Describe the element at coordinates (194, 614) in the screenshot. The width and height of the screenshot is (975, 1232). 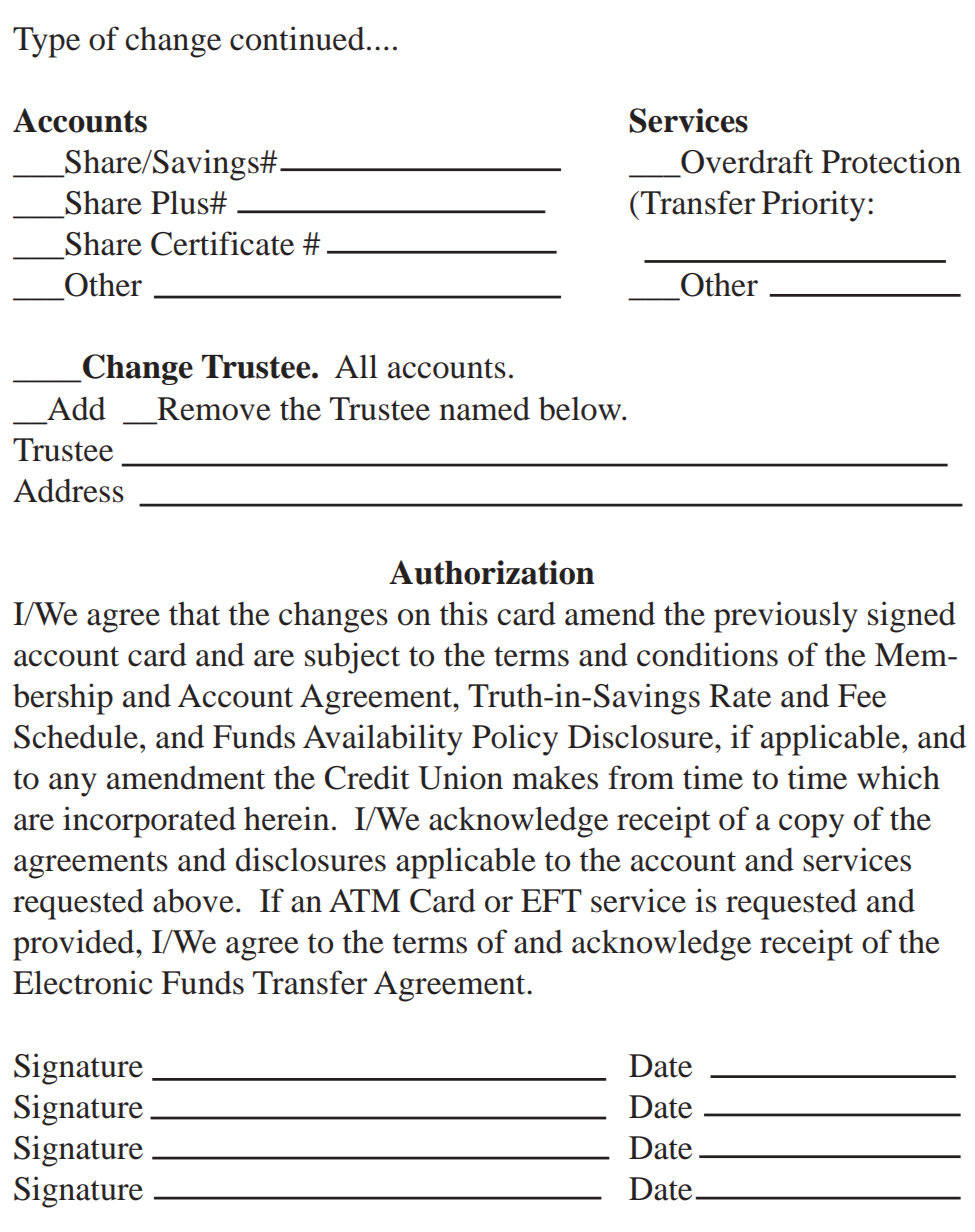
I see `that` at that location.
